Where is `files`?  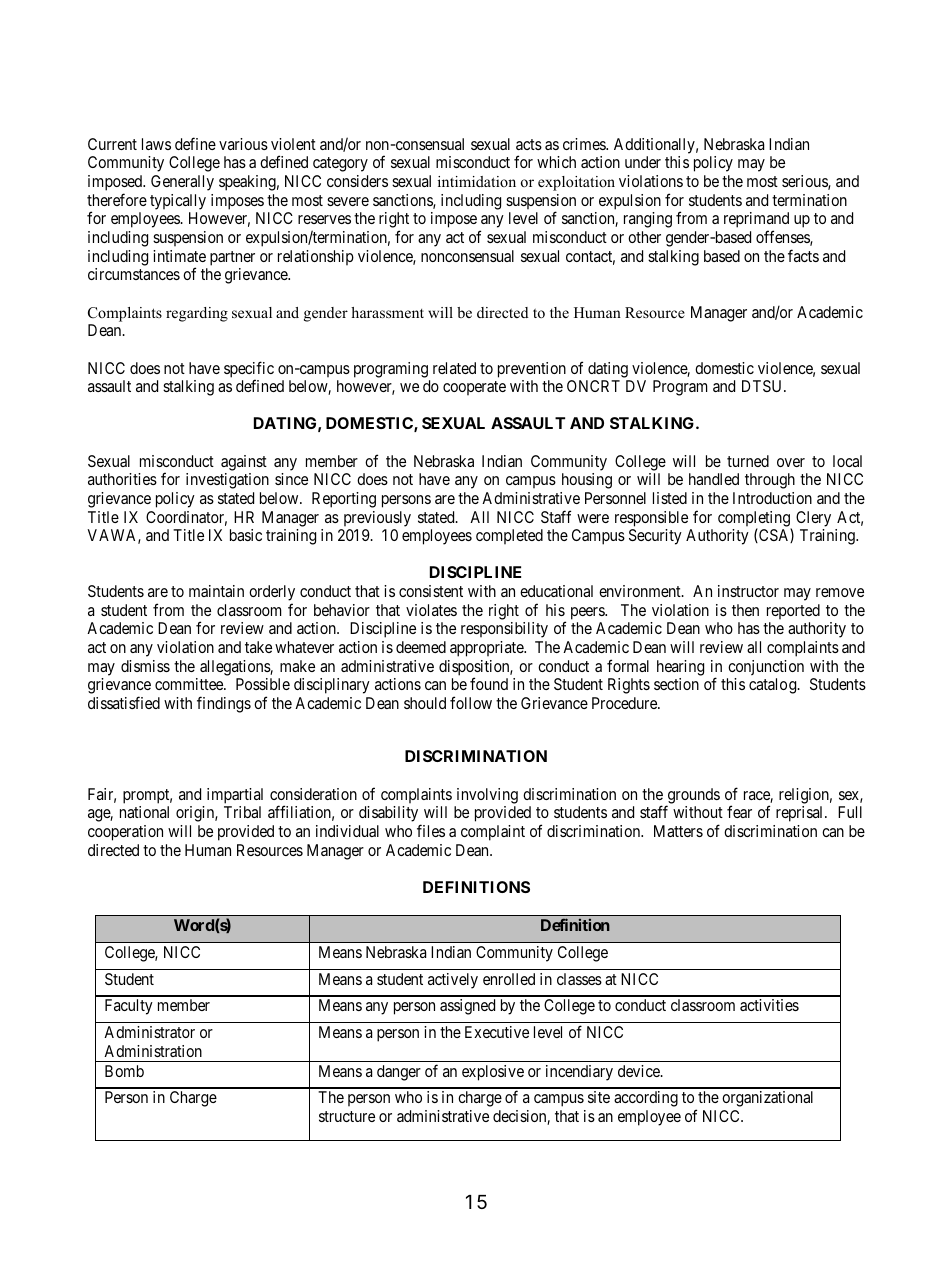
files is located at coordinates (431, 830).
